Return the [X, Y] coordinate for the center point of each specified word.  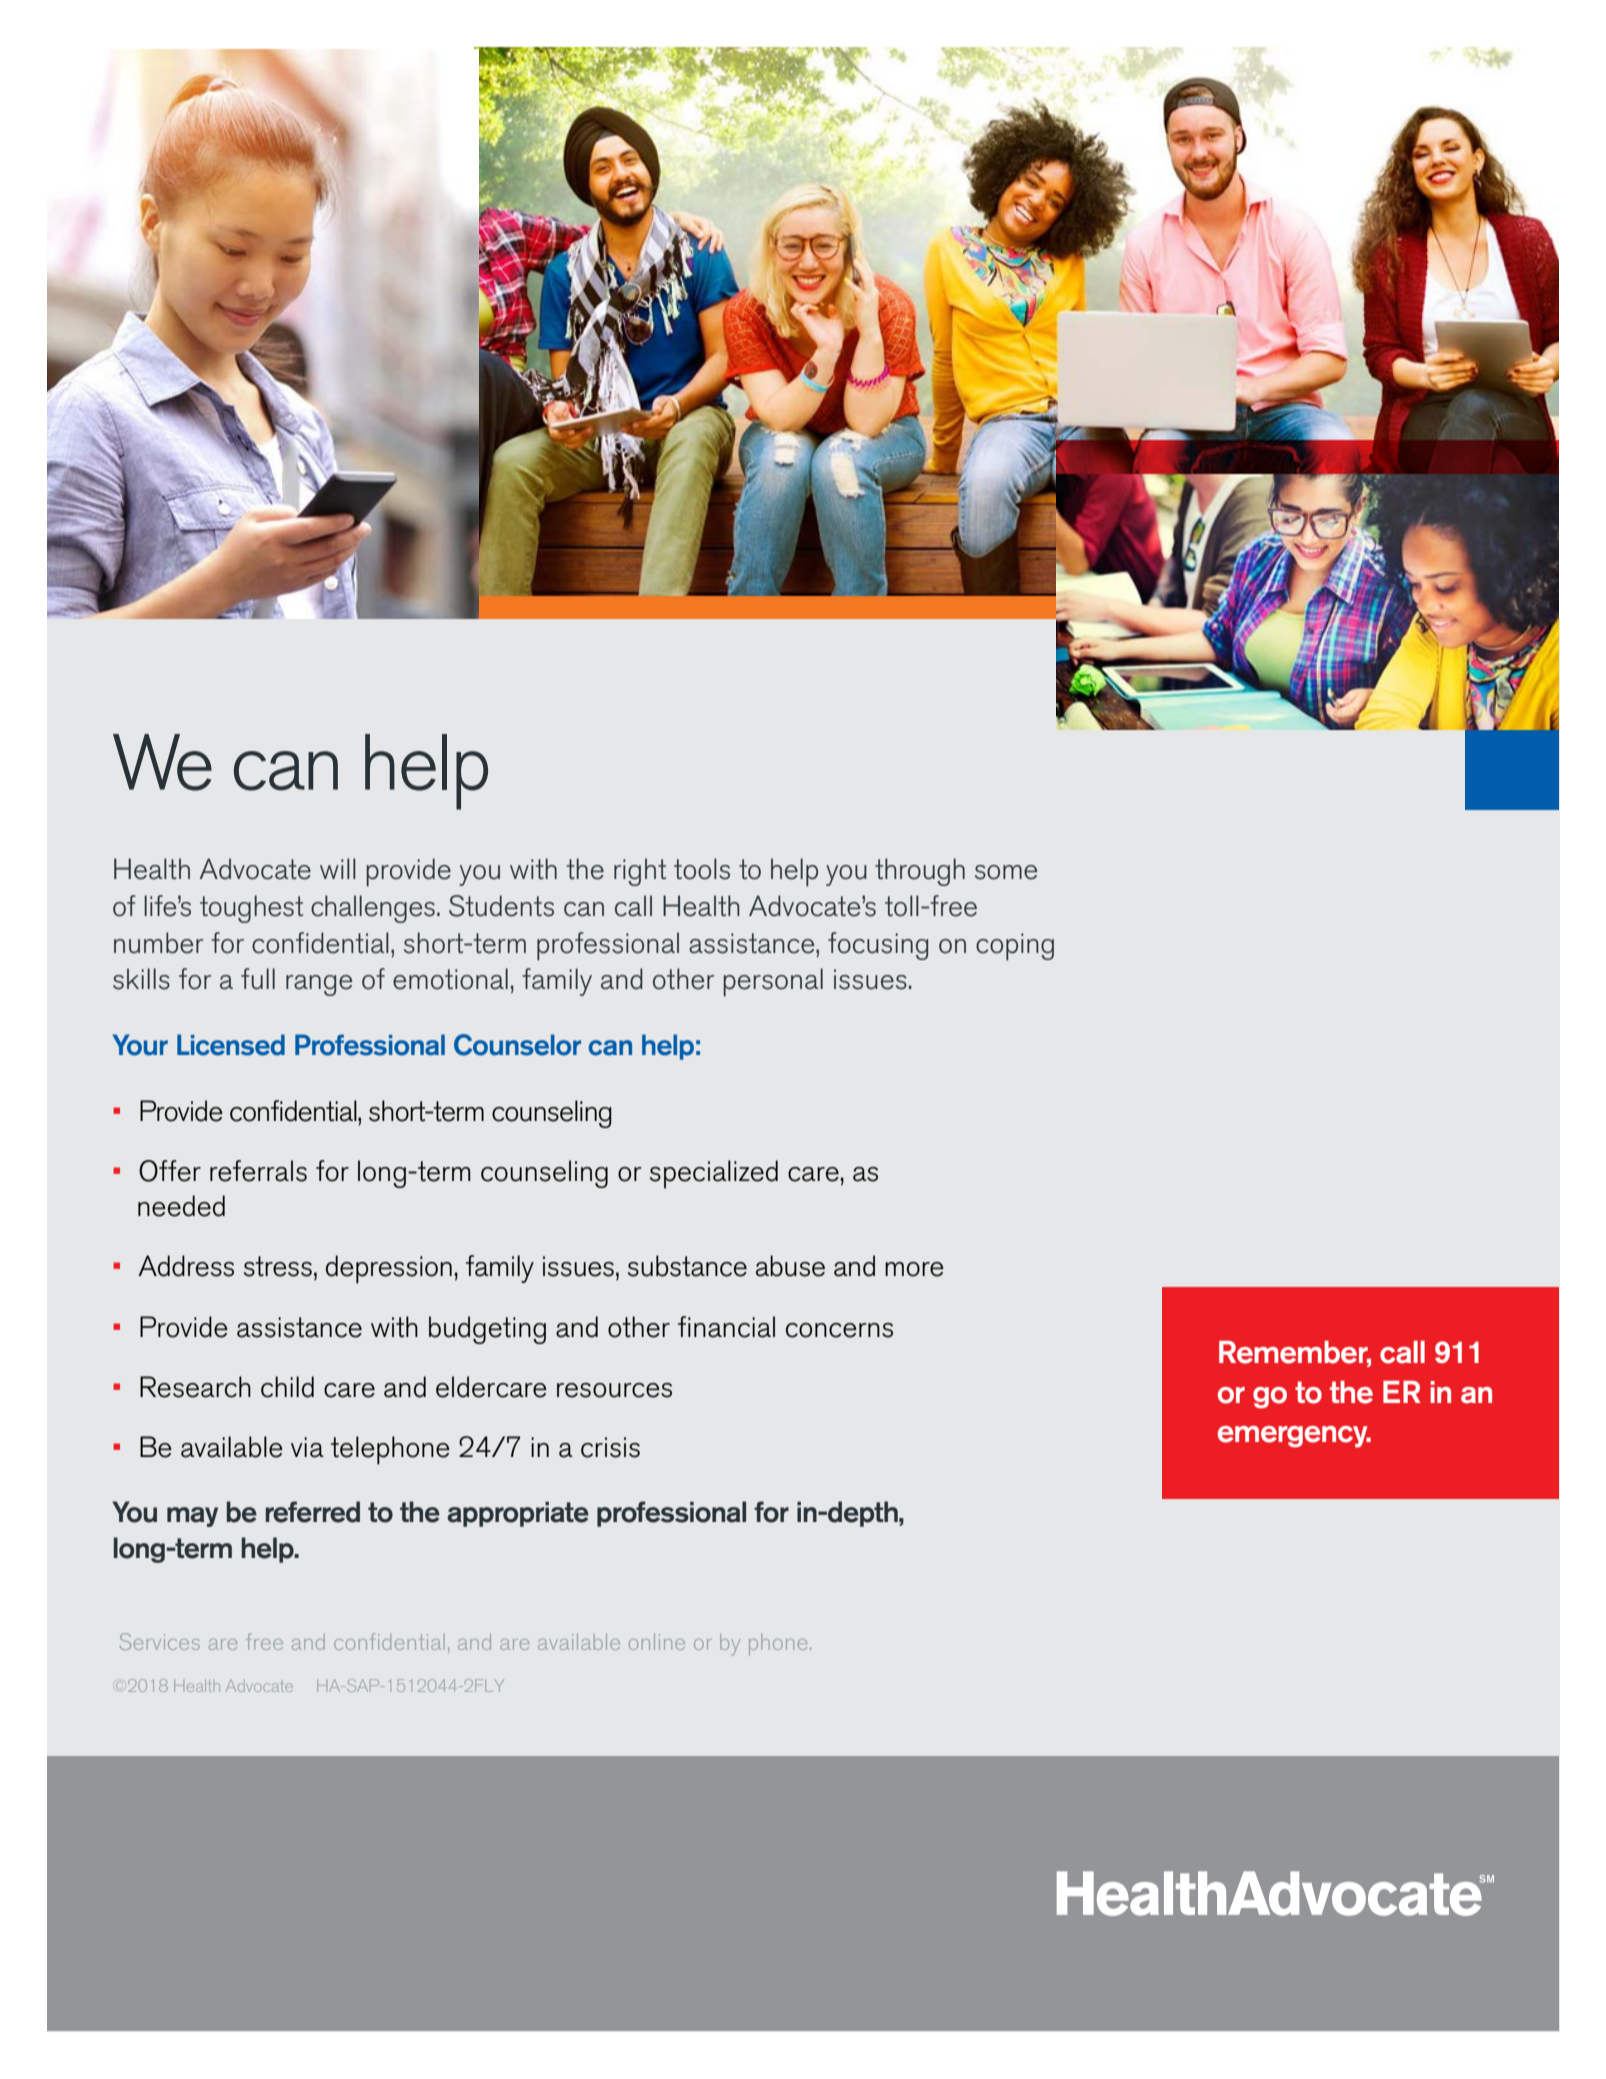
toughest [251, 909]
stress [278, 1266]
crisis [610, 1447]
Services [160, 1641]
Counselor [517, 1045]
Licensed [231, 1045]
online [657, 1642]
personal [773, 982]
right [640, 872]
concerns [839, 1330]
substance [687, 1266]
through [920, 872]
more [914, 1269]
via [307, 1447]
